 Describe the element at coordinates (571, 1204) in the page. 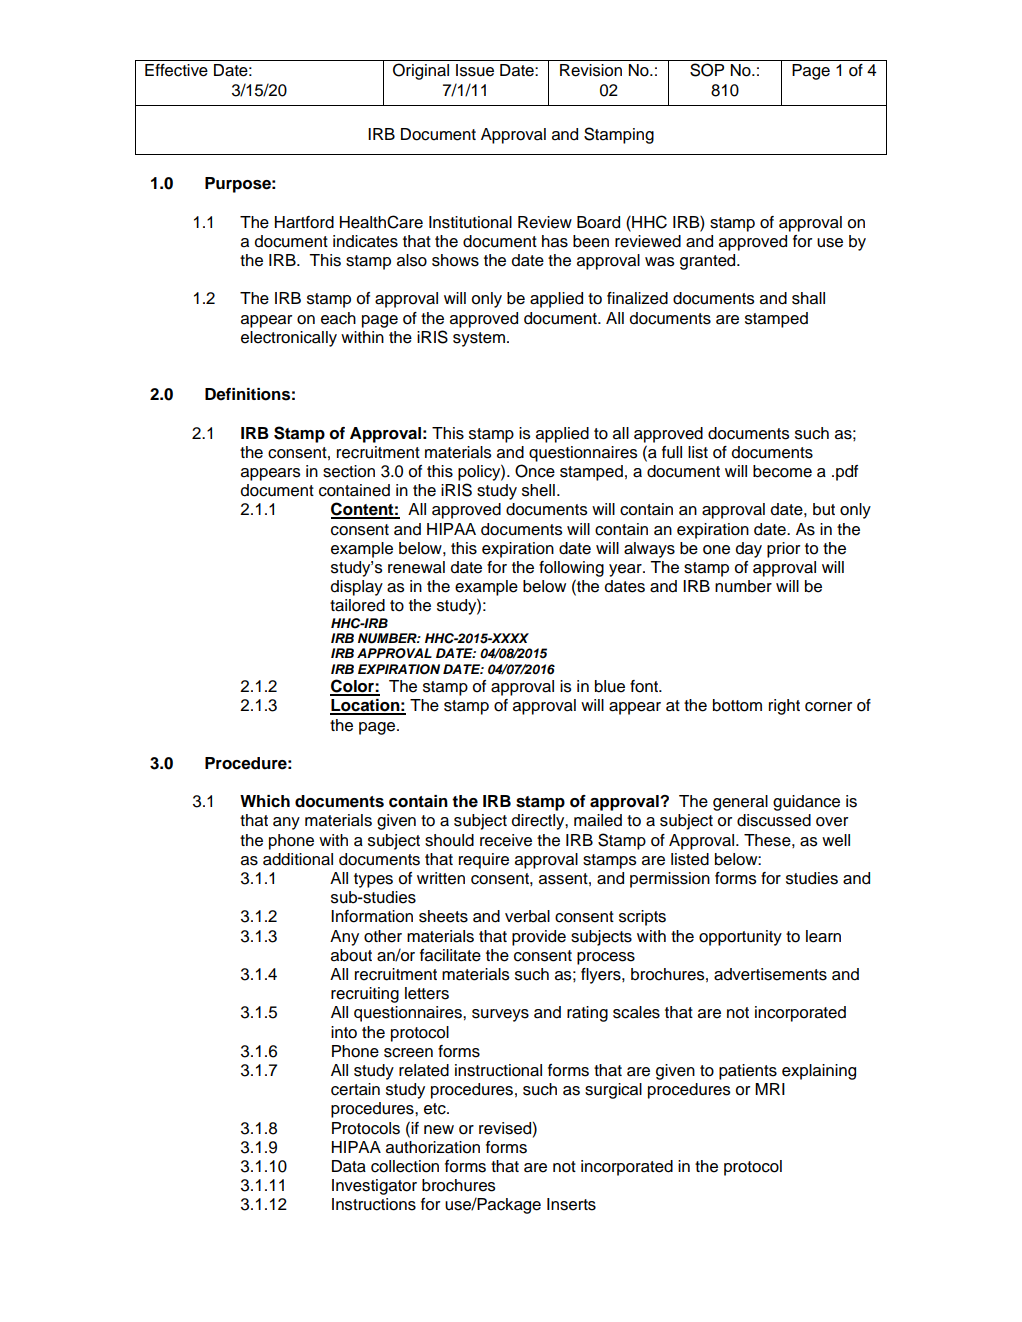

I see `Inserts` at that location.
